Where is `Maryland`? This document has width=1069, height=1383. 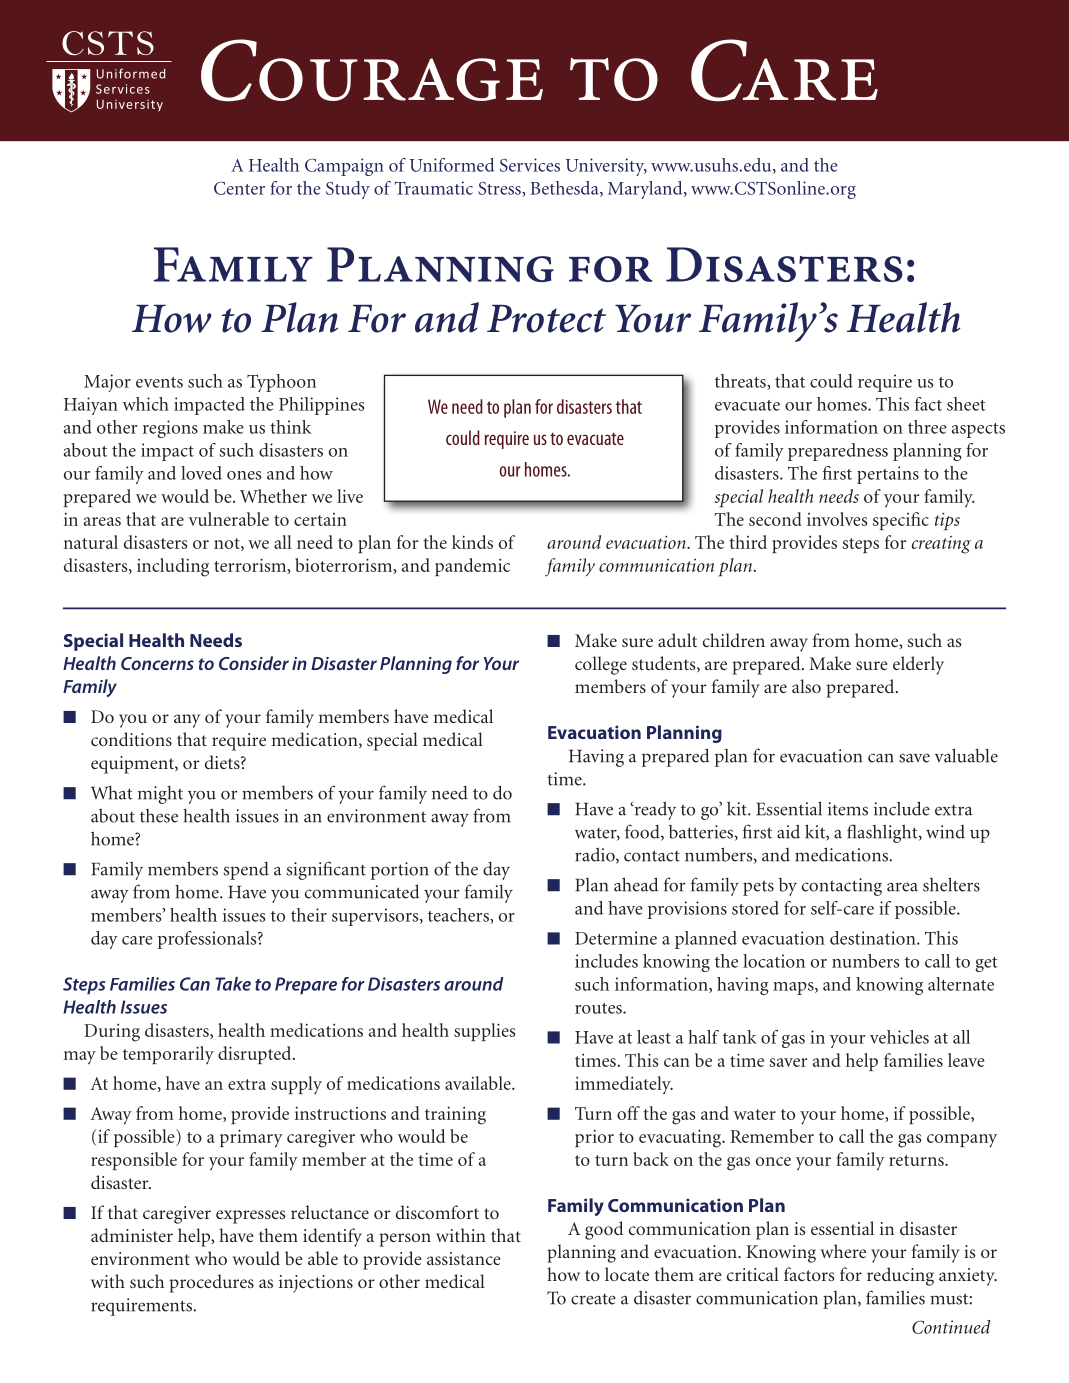 Maryland is located at coordinates (646, 190).
